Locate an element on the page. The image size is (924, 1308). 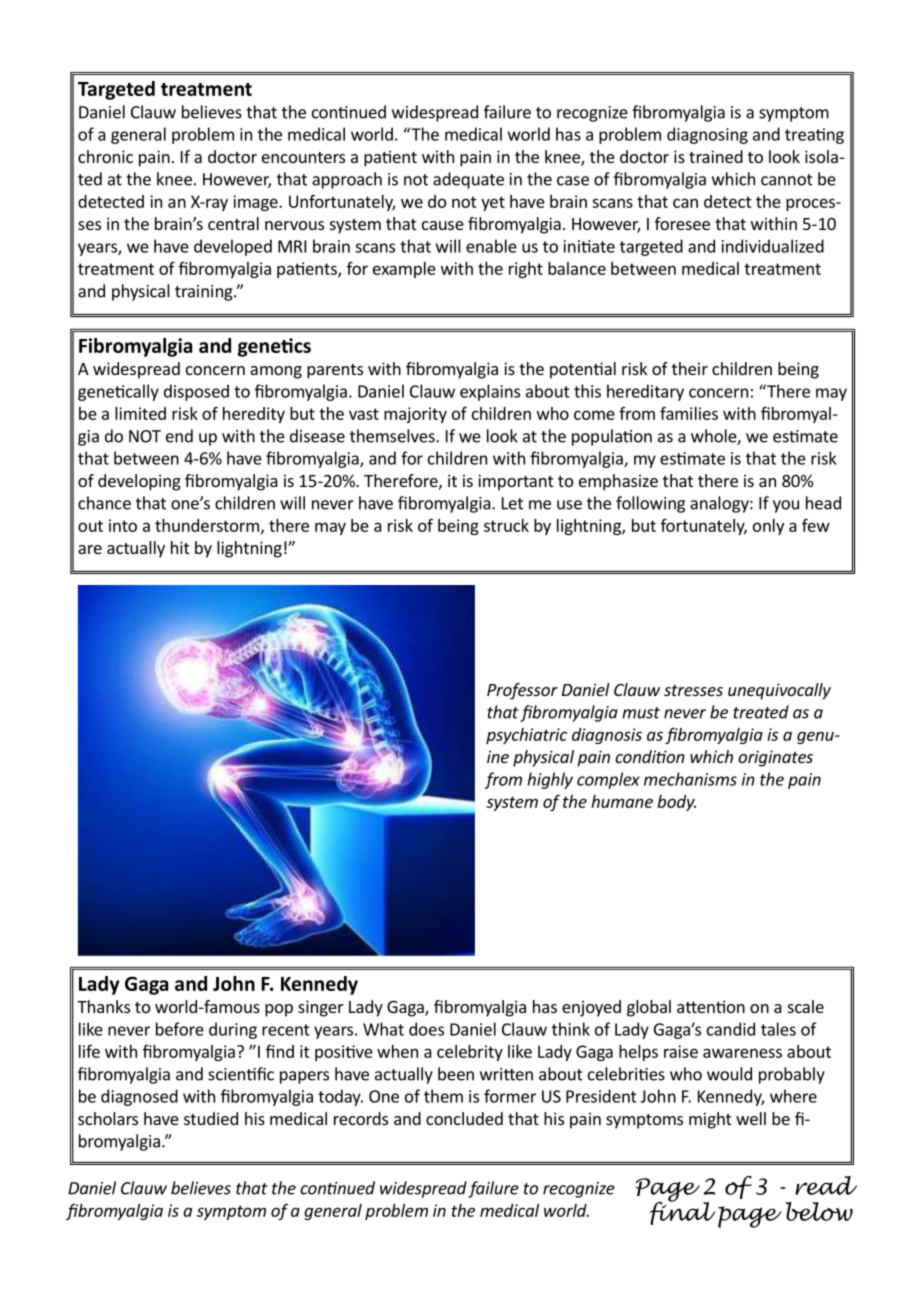
stresses is located at coordinates (693, 690).
